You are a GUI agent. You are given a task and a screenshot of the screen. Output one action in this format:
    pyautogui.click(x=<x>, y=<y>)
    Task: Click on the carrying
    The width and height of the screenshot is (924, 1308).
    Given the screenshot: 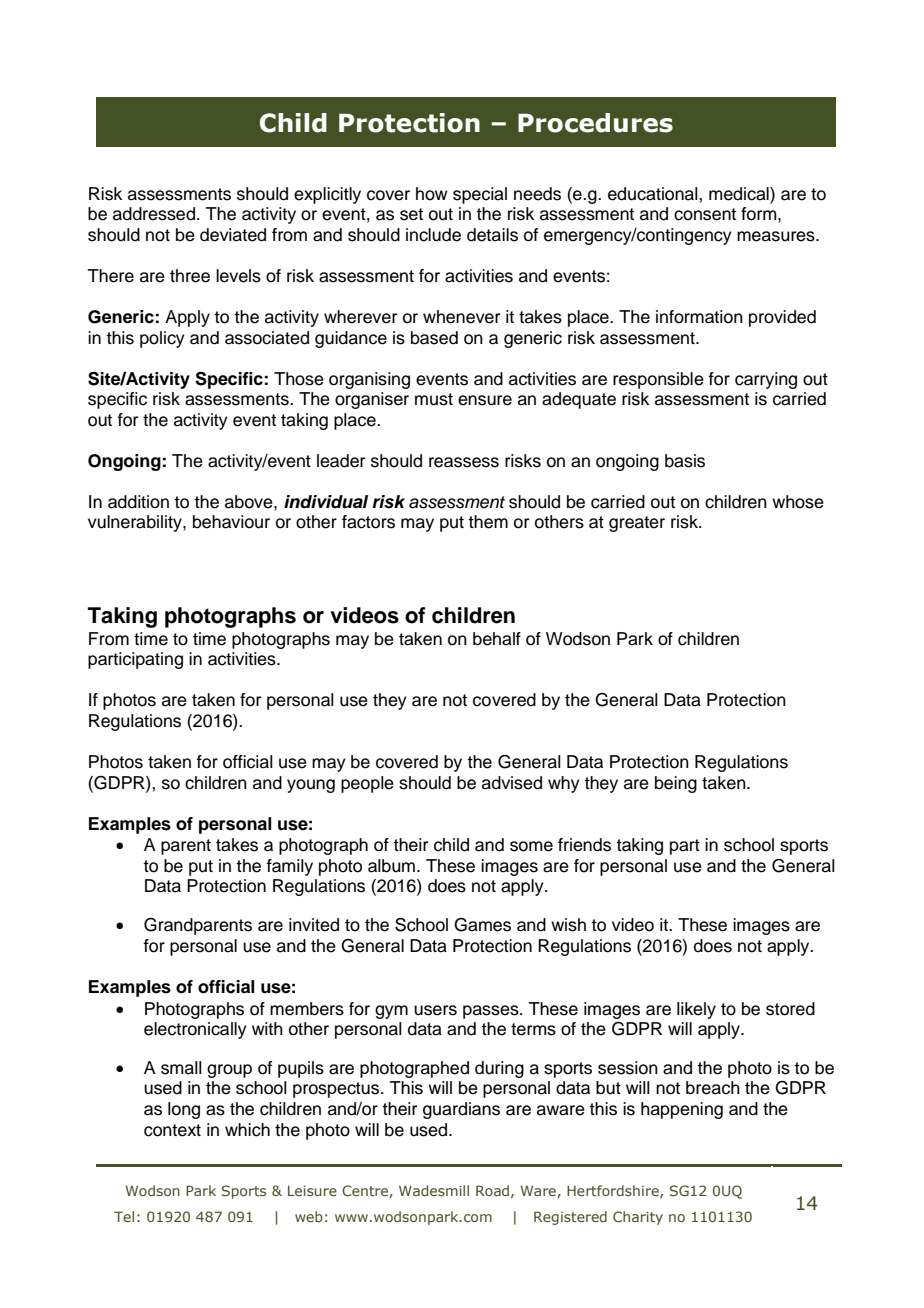 What is the action you would take?
    pyautogui.click(x=766, y=380)
